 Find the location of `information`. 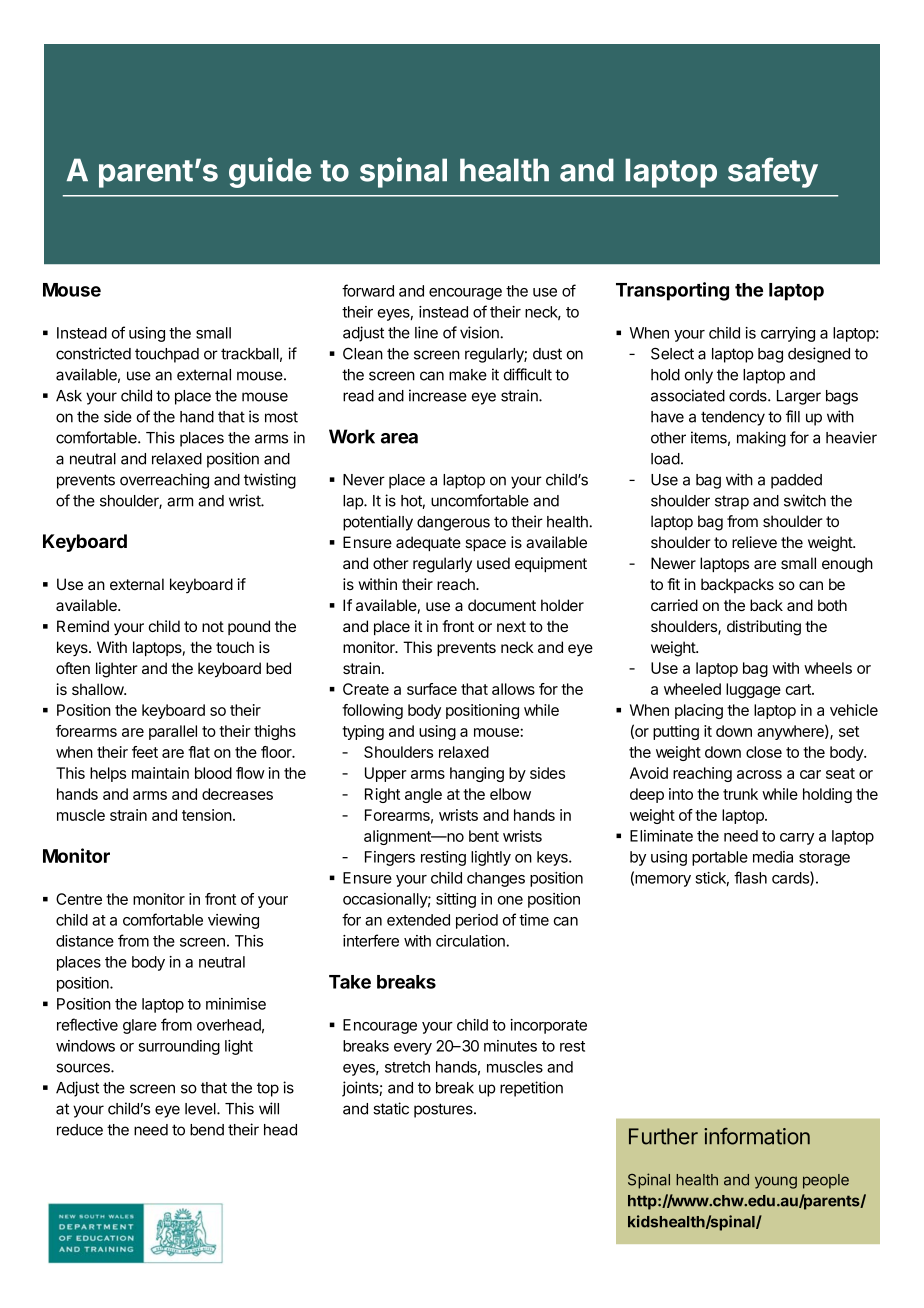

information is located at coordinates (757, 1136).
